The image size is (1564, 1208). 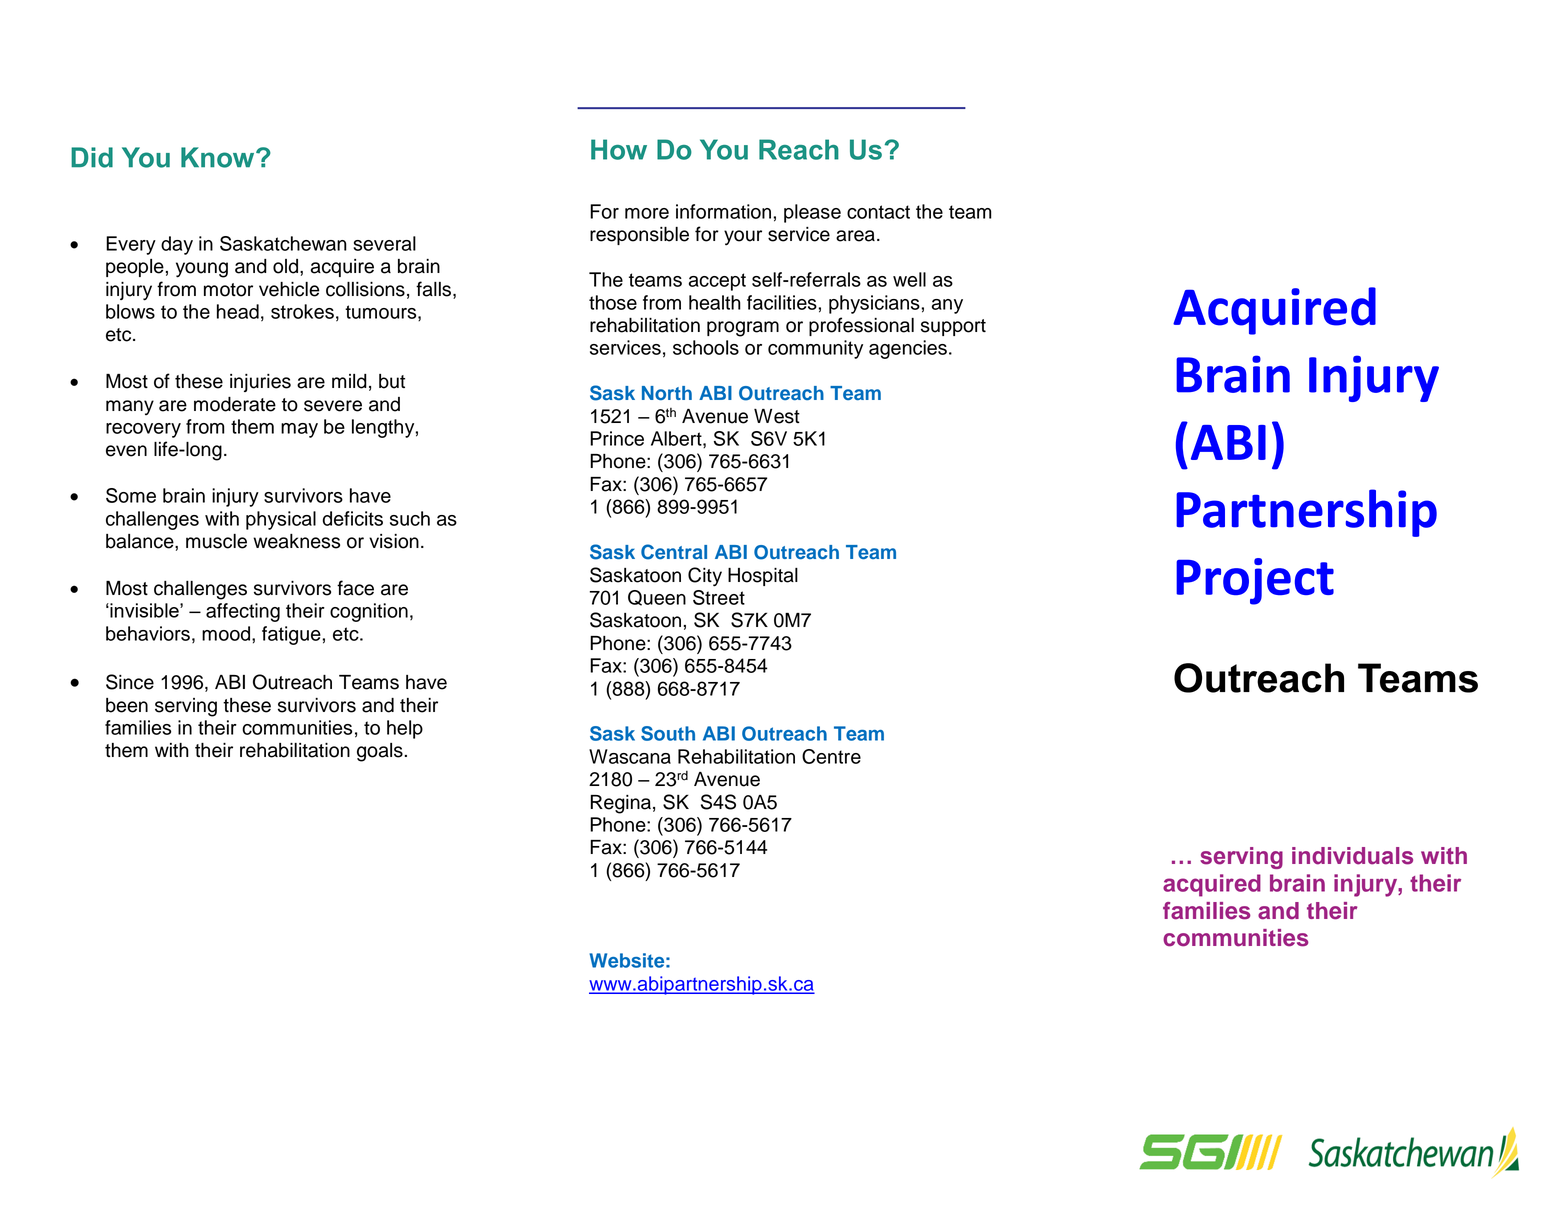 I want to click on agencies, so click(x=908, y=349).
